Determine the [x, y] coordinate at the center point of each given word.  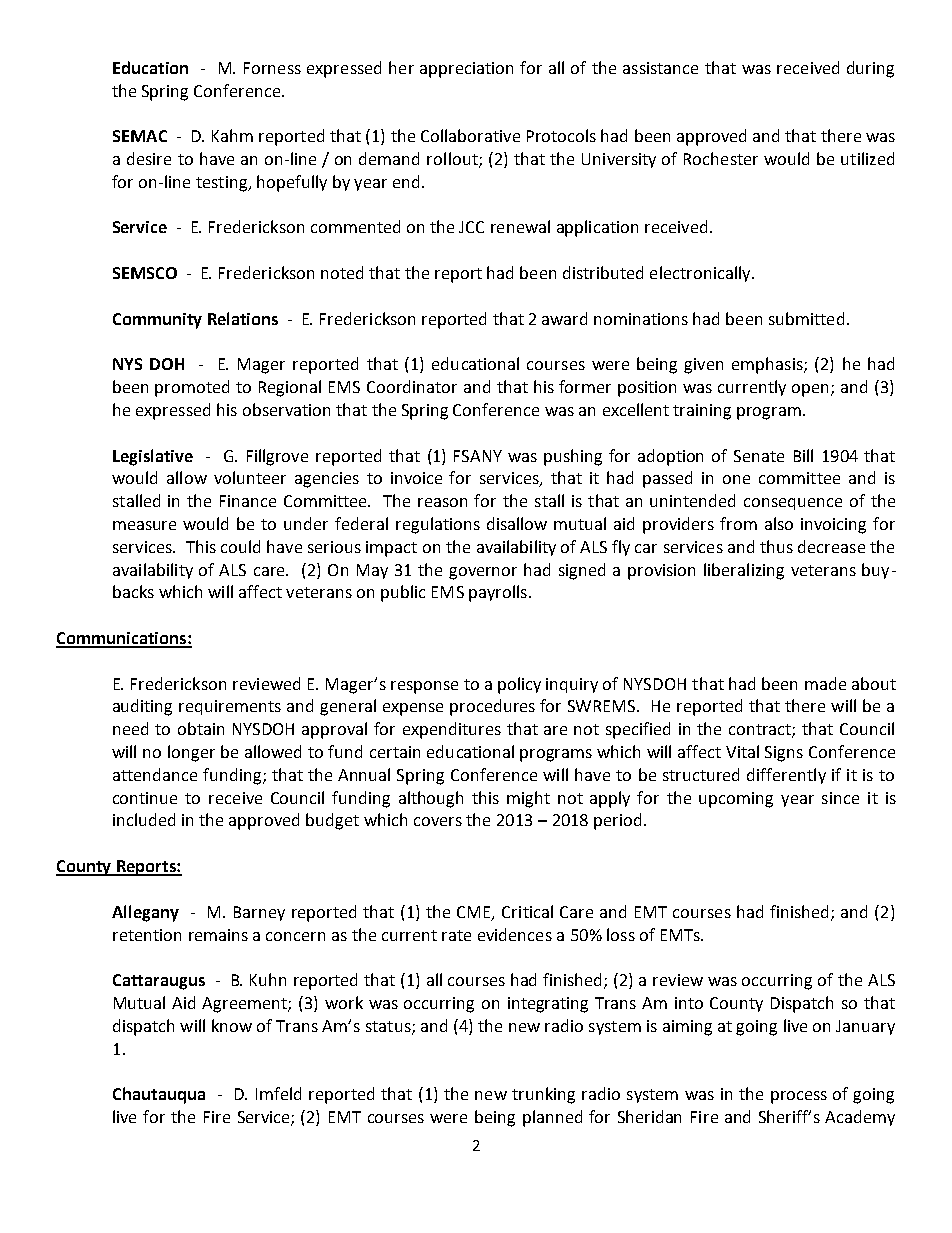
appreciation [466, 70]
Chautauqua [159, 1095]
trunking [543, 1095]
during [870, 69]
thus [776, 546]
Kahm [232, 135]
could [240, 546]
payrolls [498, 593]
